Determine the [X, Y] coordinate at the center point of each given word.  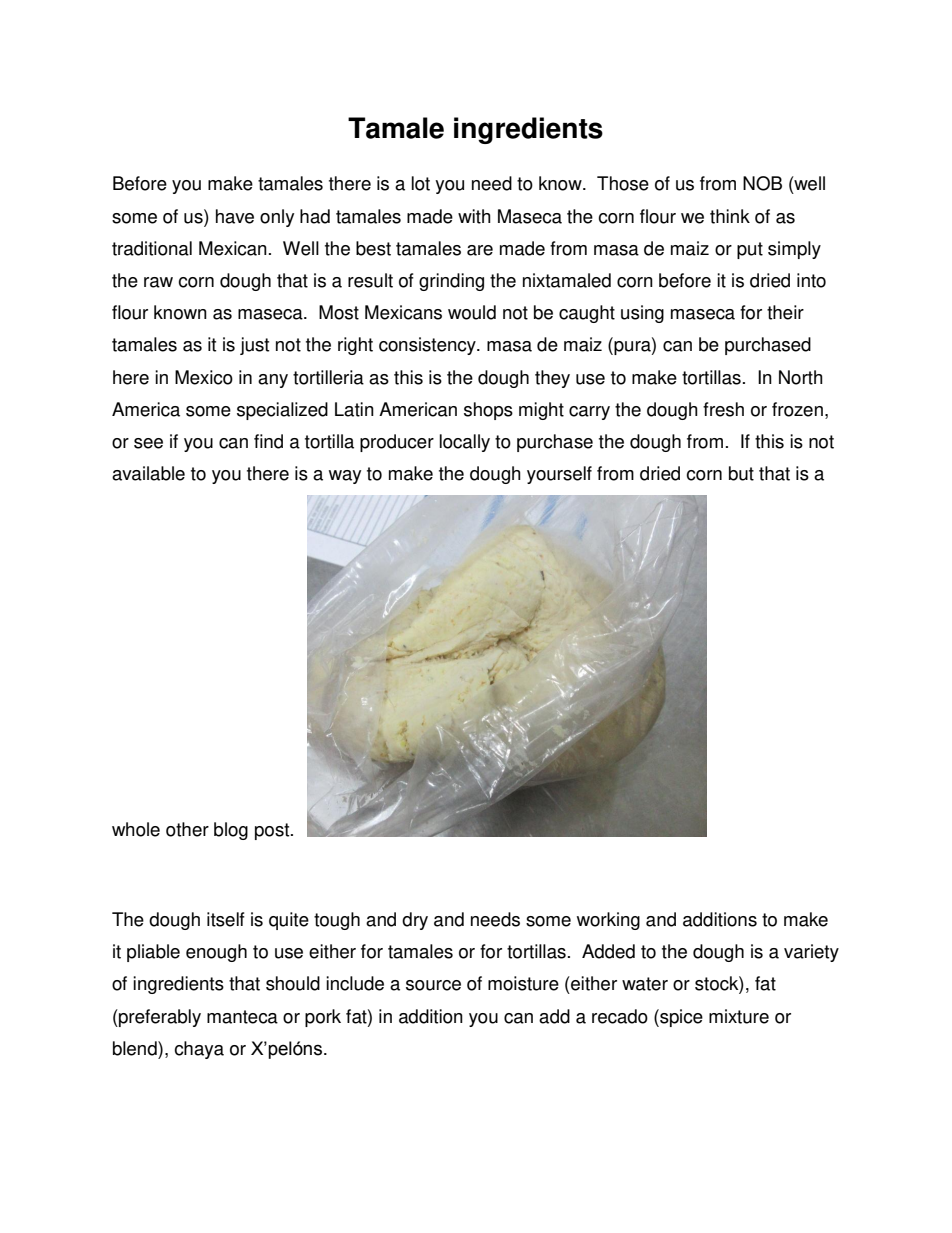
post [273, 831]
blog [231, 831]
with [474, 216]
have [235, 216]
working [608, 921]
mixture [739, 1016]
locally [465, 443]
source [433, 985]
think [730, 216]
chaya [199, 1050]
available [148, 473]
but [741, 473]
